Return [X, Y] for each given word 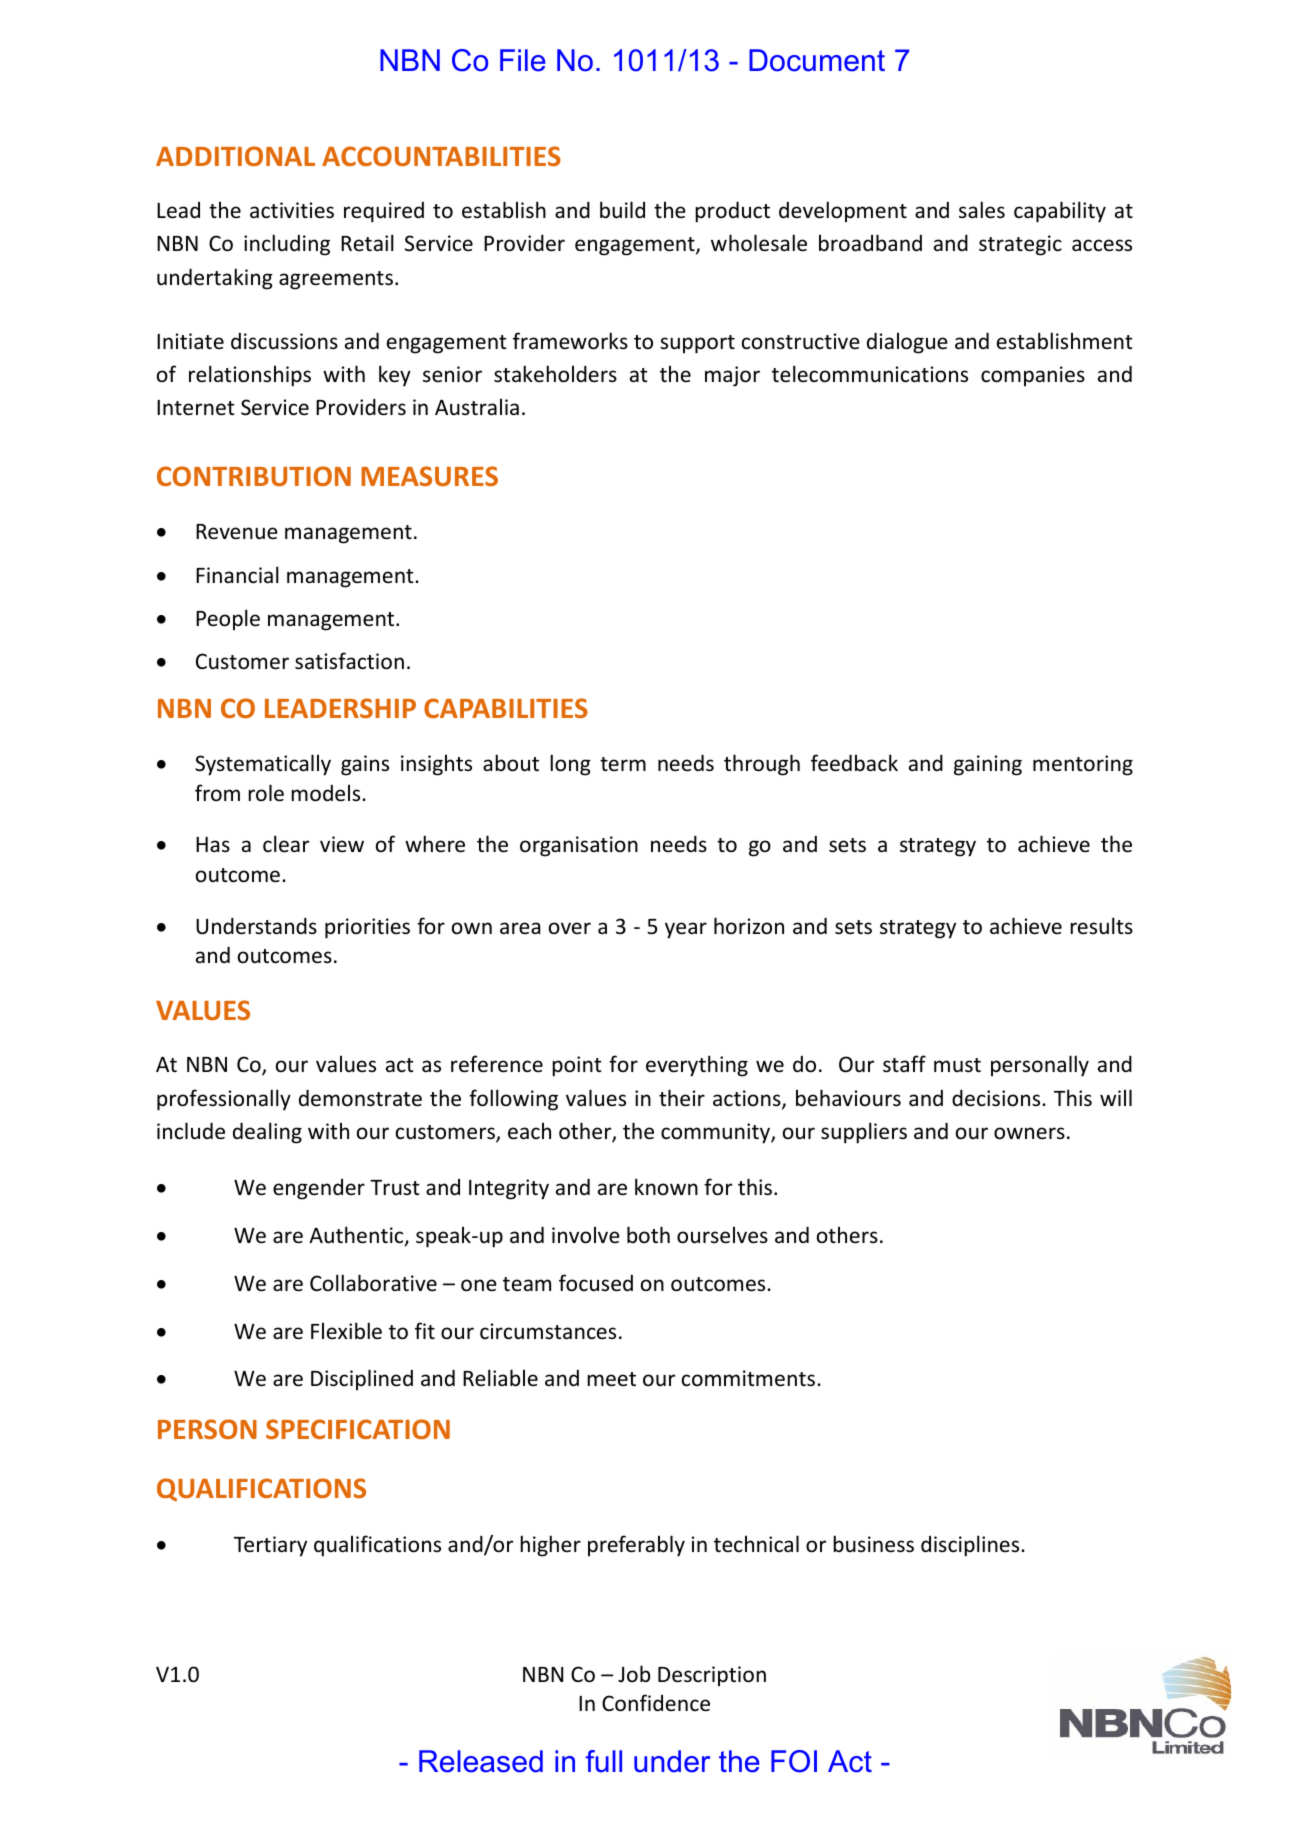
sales [982, 210]
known [666, 1186]
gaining [988, 765]
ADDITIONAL [235, 156]
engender [319, 1189]
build [622, 210]
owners [1029, 1133]
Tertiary [270, 1546]
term [623, 764]
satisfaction [349, 661]
